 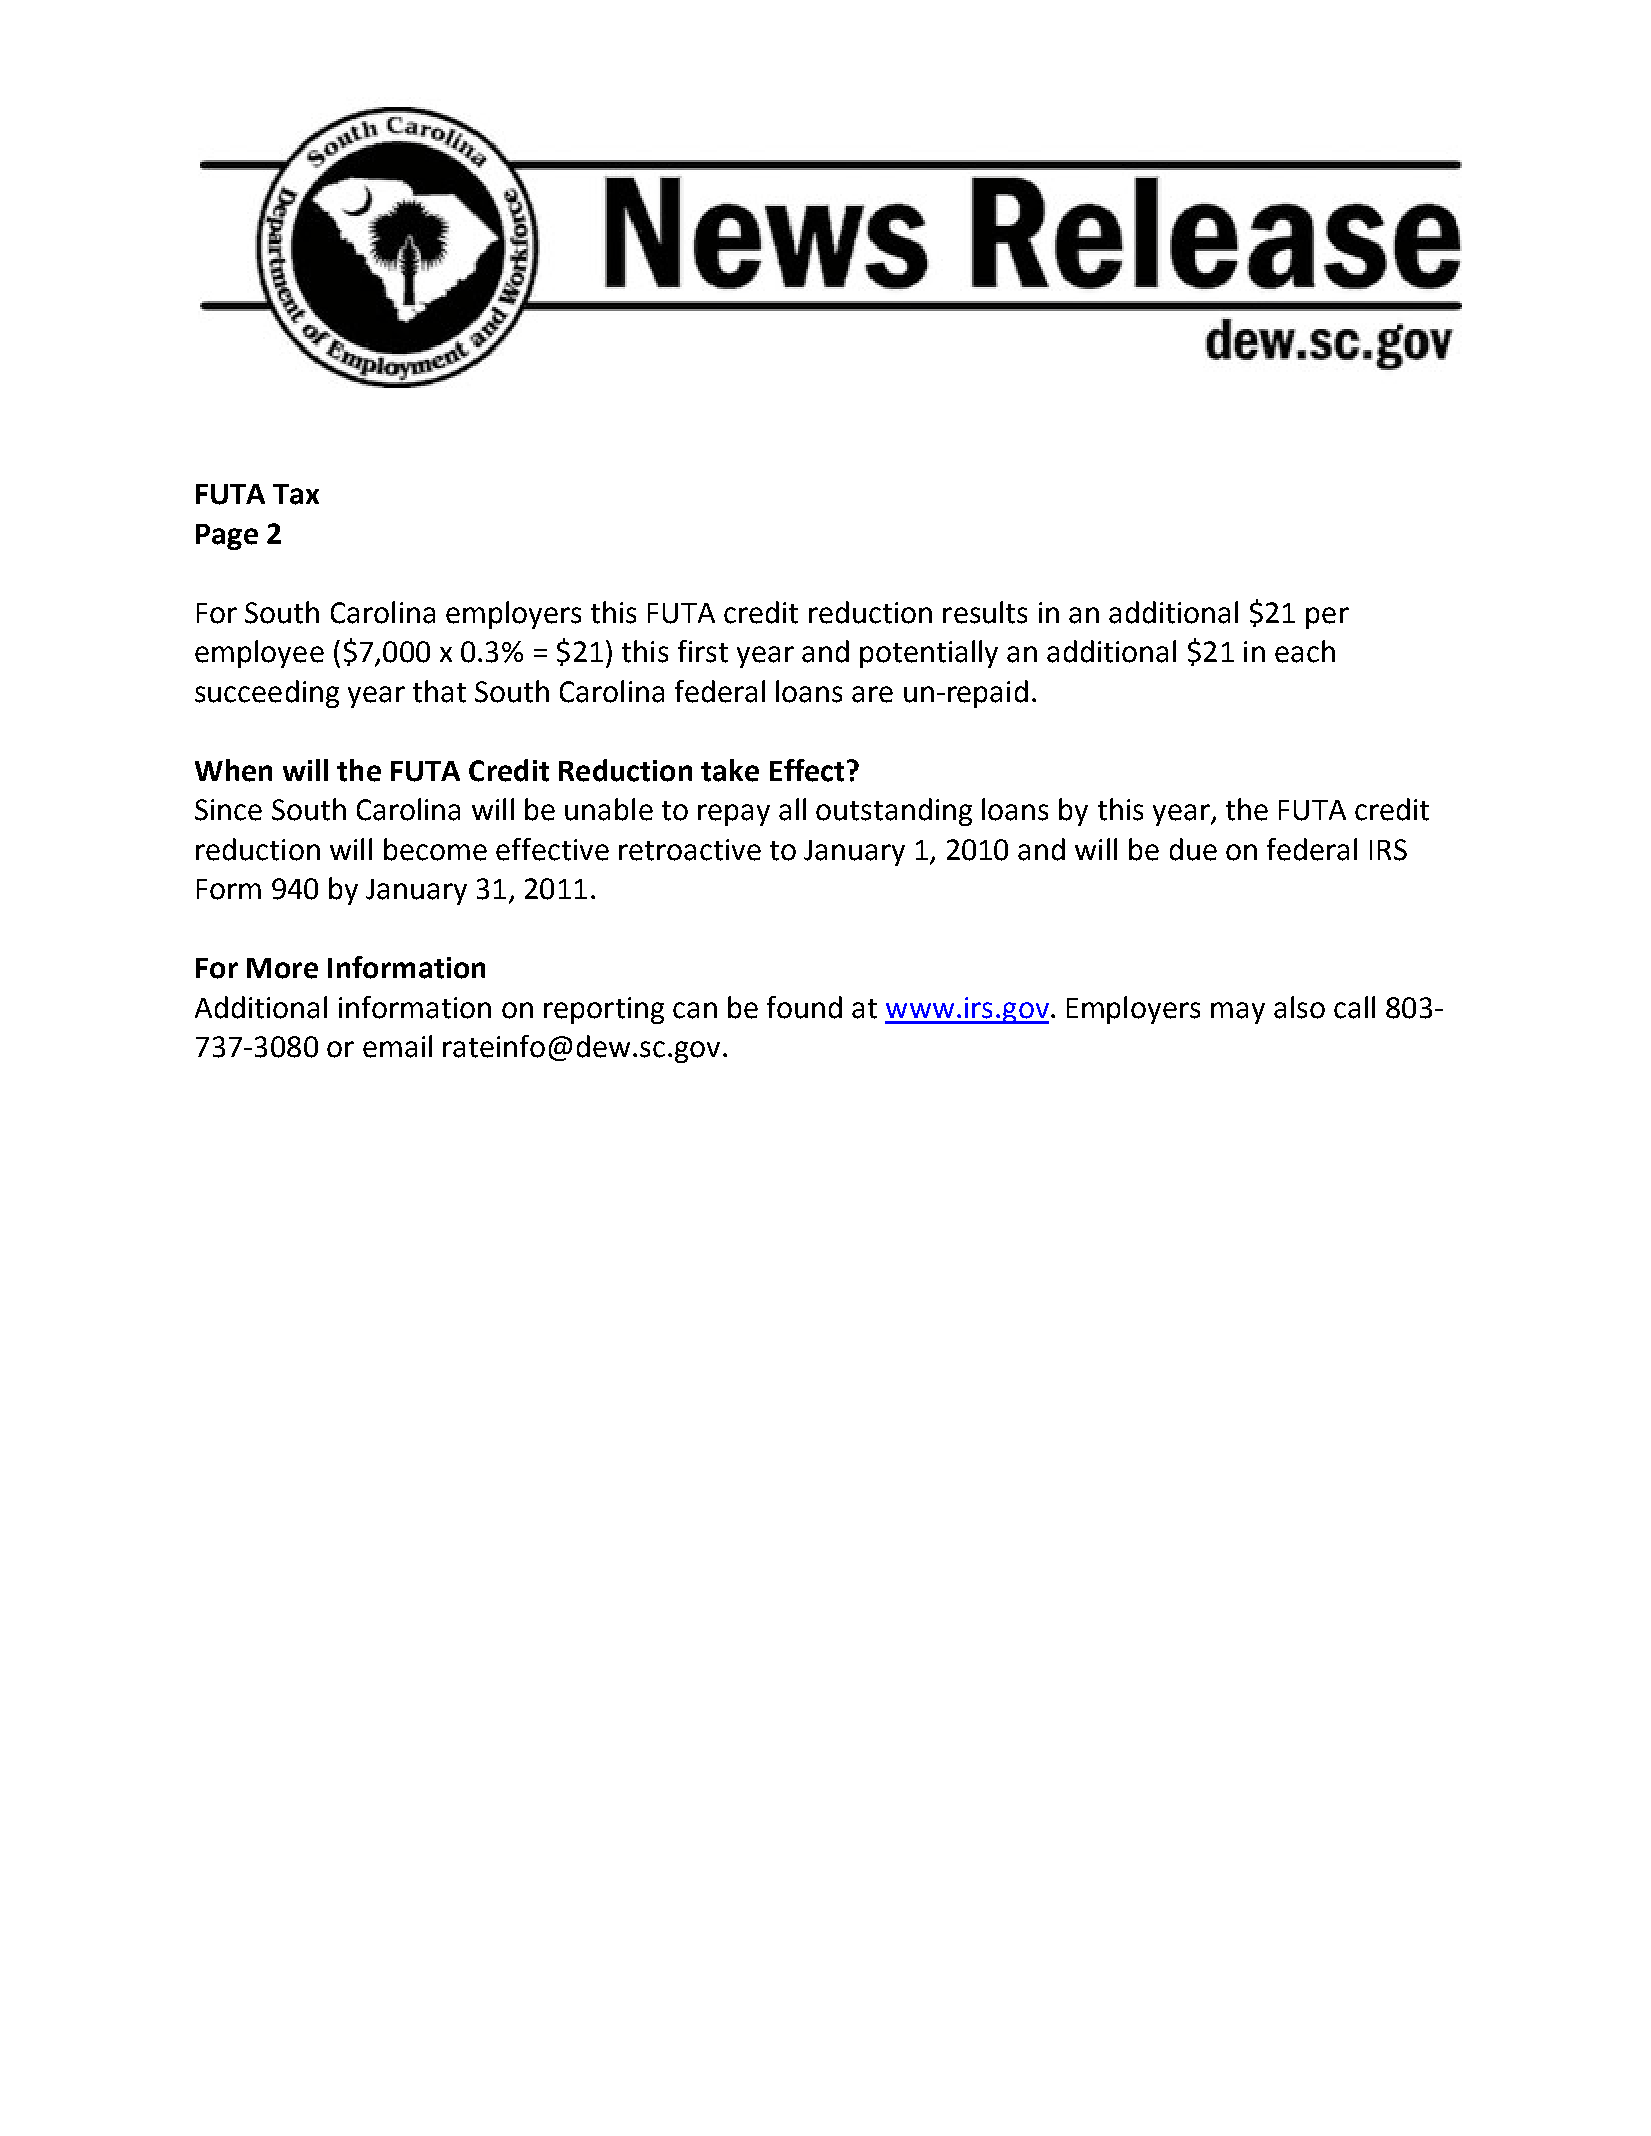 What do you see at coordinates (1193, 849) in the screenshot?
I see `due` at bounding box center [1193, 849].
